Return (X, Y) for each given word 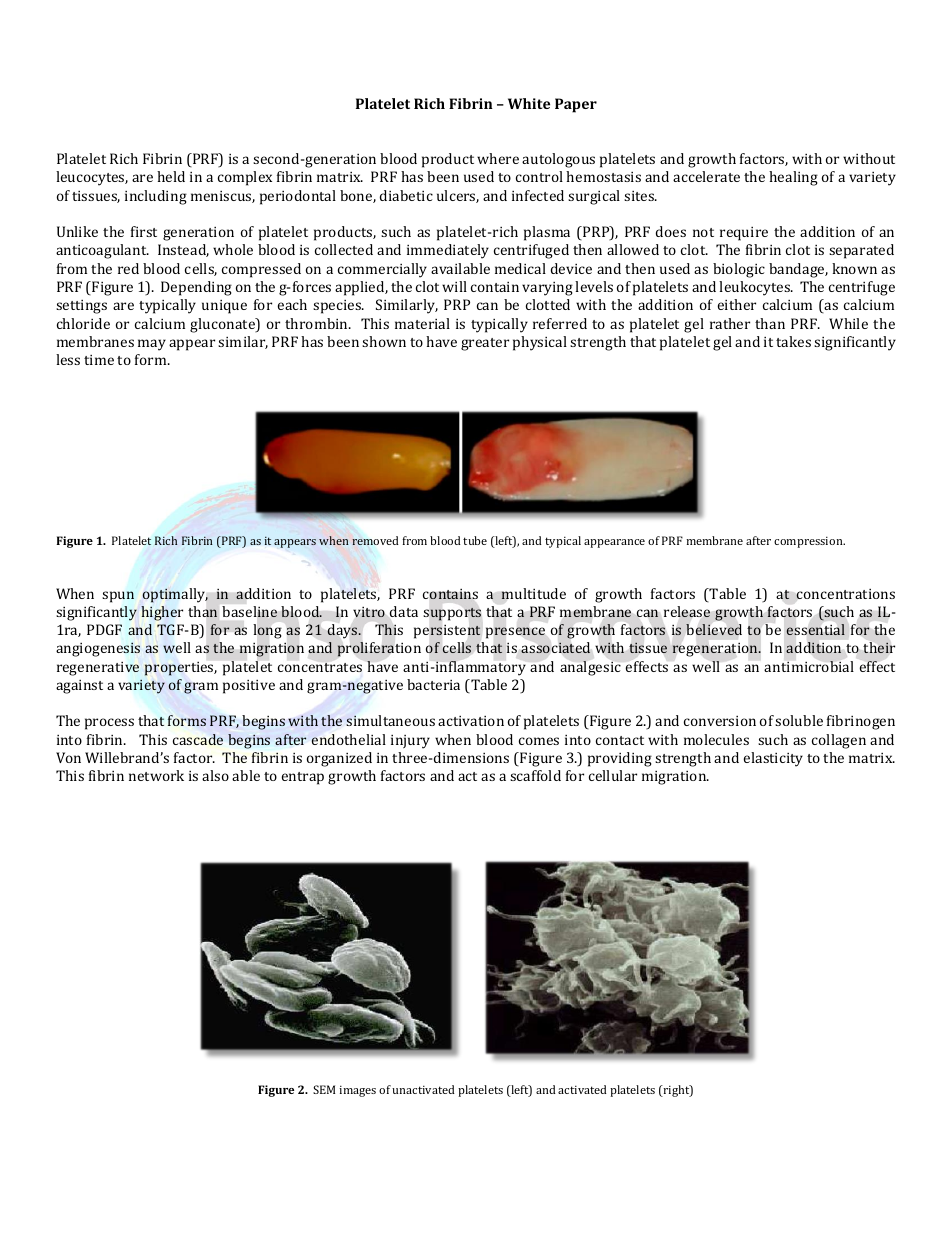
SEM (324, 1089)
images (357, 1091)
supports (452, 614)
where (498, 158)
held (171, 176)
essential (816, 629)
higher (162, 613)
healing (793, 178)
